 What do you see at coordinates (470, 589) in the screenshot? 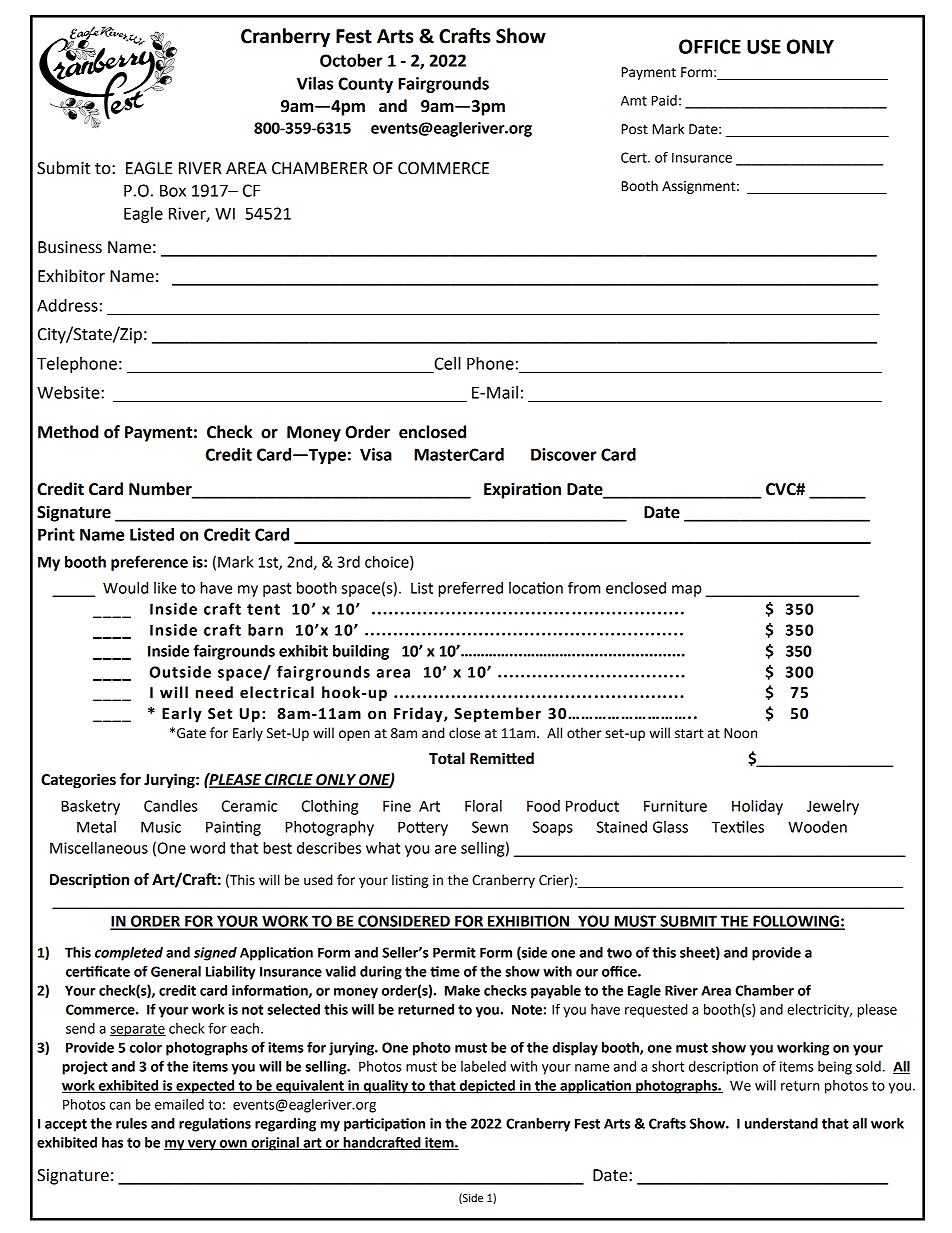
I see `preferred` at bounding box center [470, 589].
